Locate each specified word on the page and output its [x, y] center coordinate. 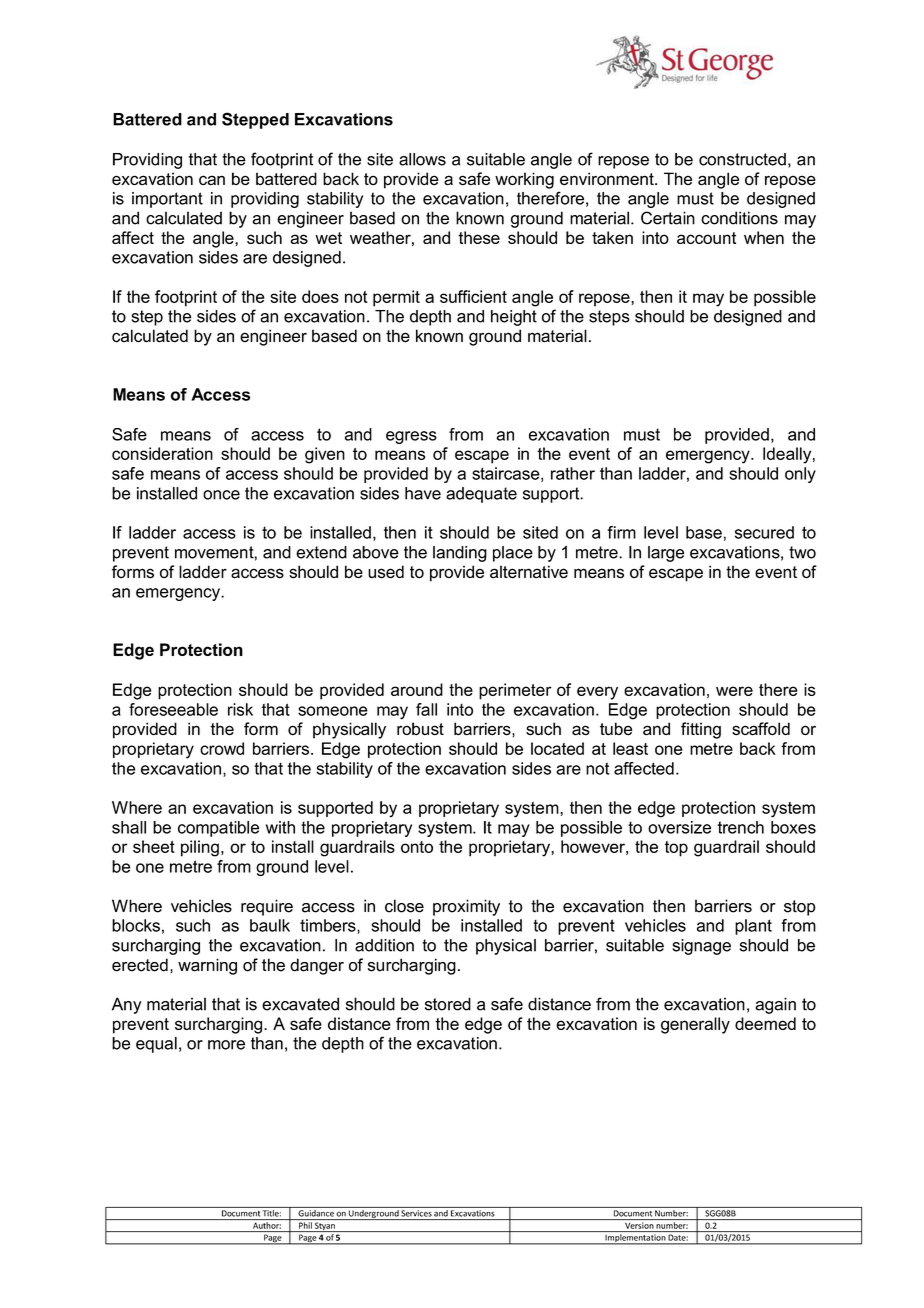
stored [448, 1004]
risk [240, 709]
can [212, 180]
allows [422, 159]
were [734, 691]
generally [695, 1025]
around [417, 689]
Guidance [316, 1212]
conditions [739, 218]
